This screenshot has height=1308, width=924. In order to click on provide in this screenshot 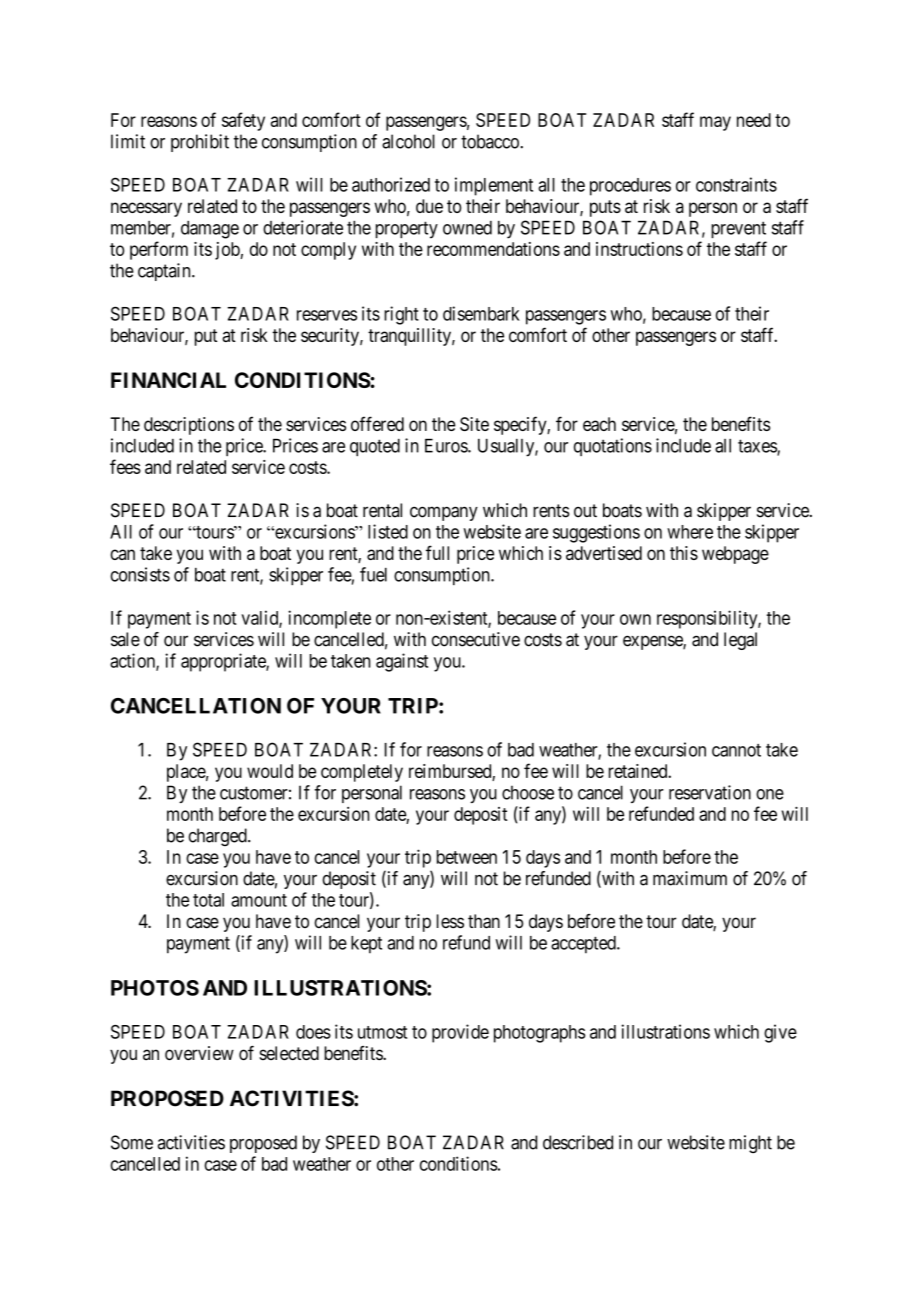, I will do `click(460, 1033)`.
